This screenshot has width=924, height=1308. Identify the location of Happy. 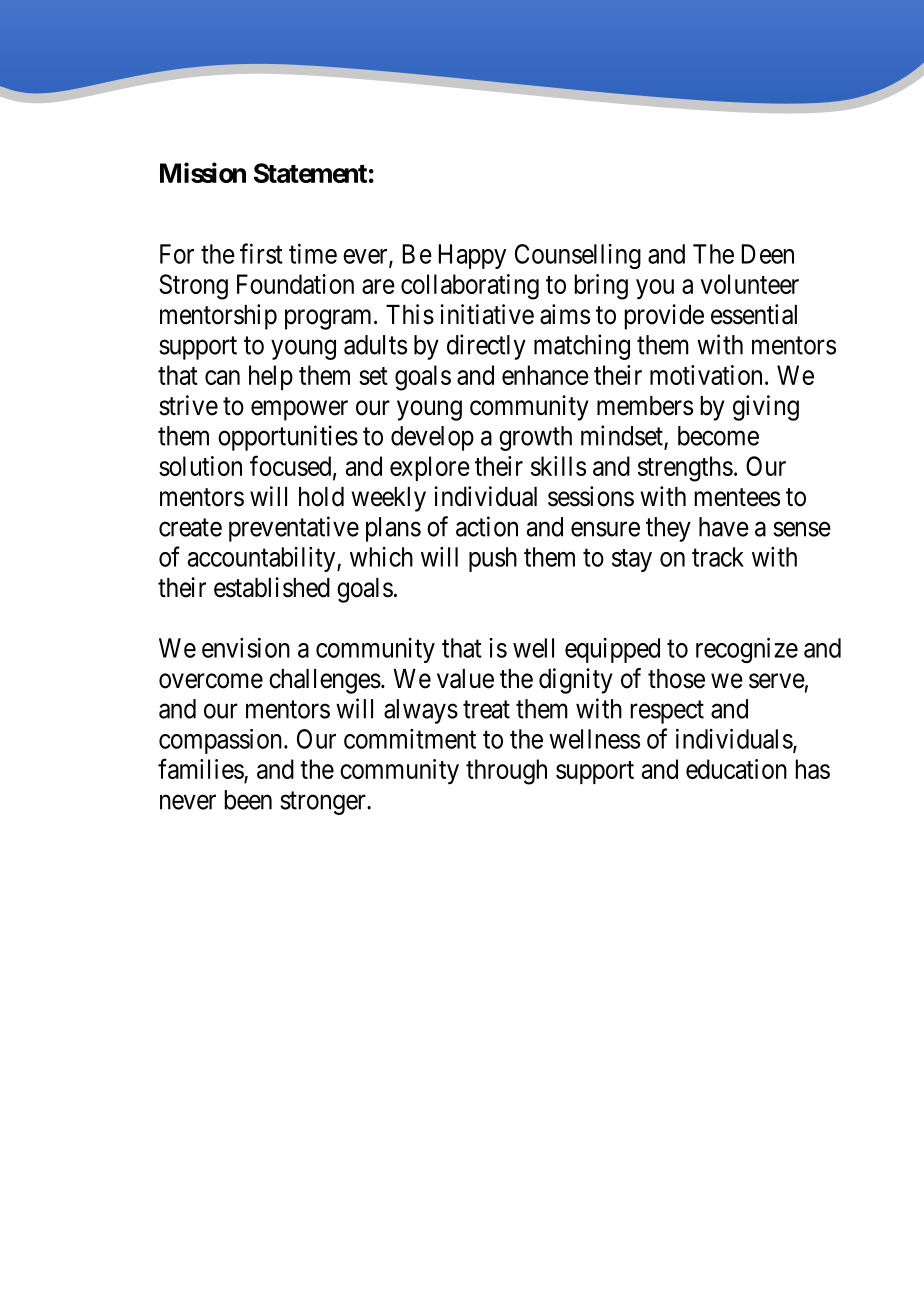
(472, 256).
